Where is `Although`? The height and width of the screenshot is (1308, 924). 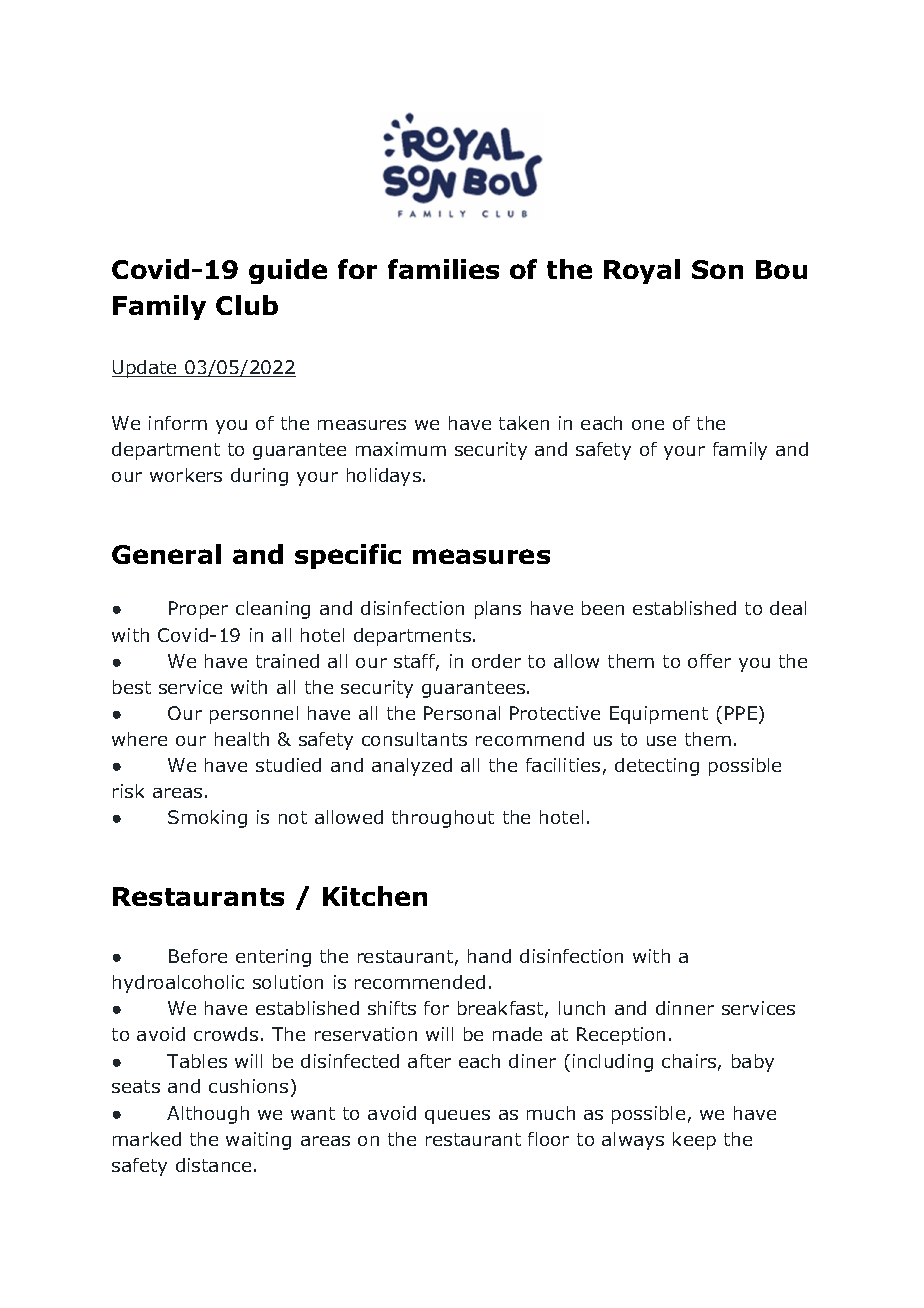
Although is located at coordinates (208, 1115).
